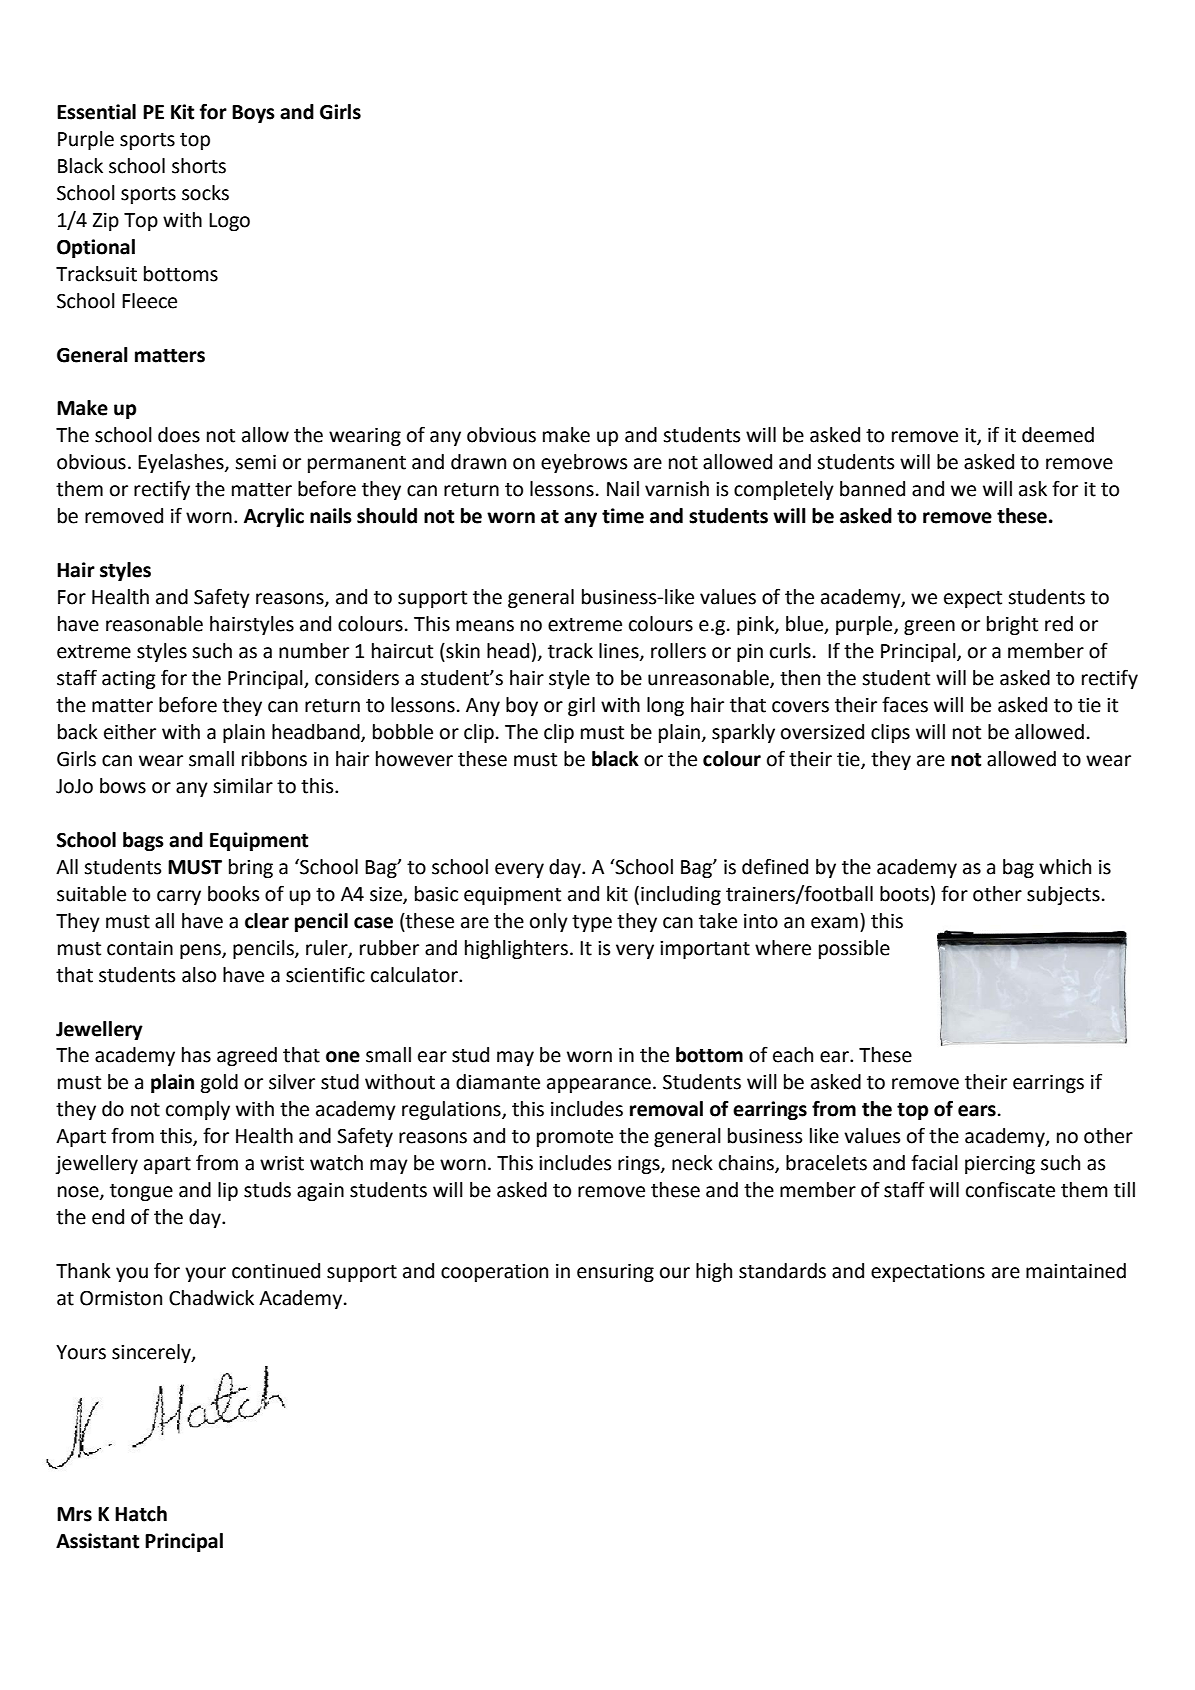 This document has width=1195, height=1690. What do you see at coordinates (1012, 625) in the document?
I see `bright` at bounding box center [1012, 625].
